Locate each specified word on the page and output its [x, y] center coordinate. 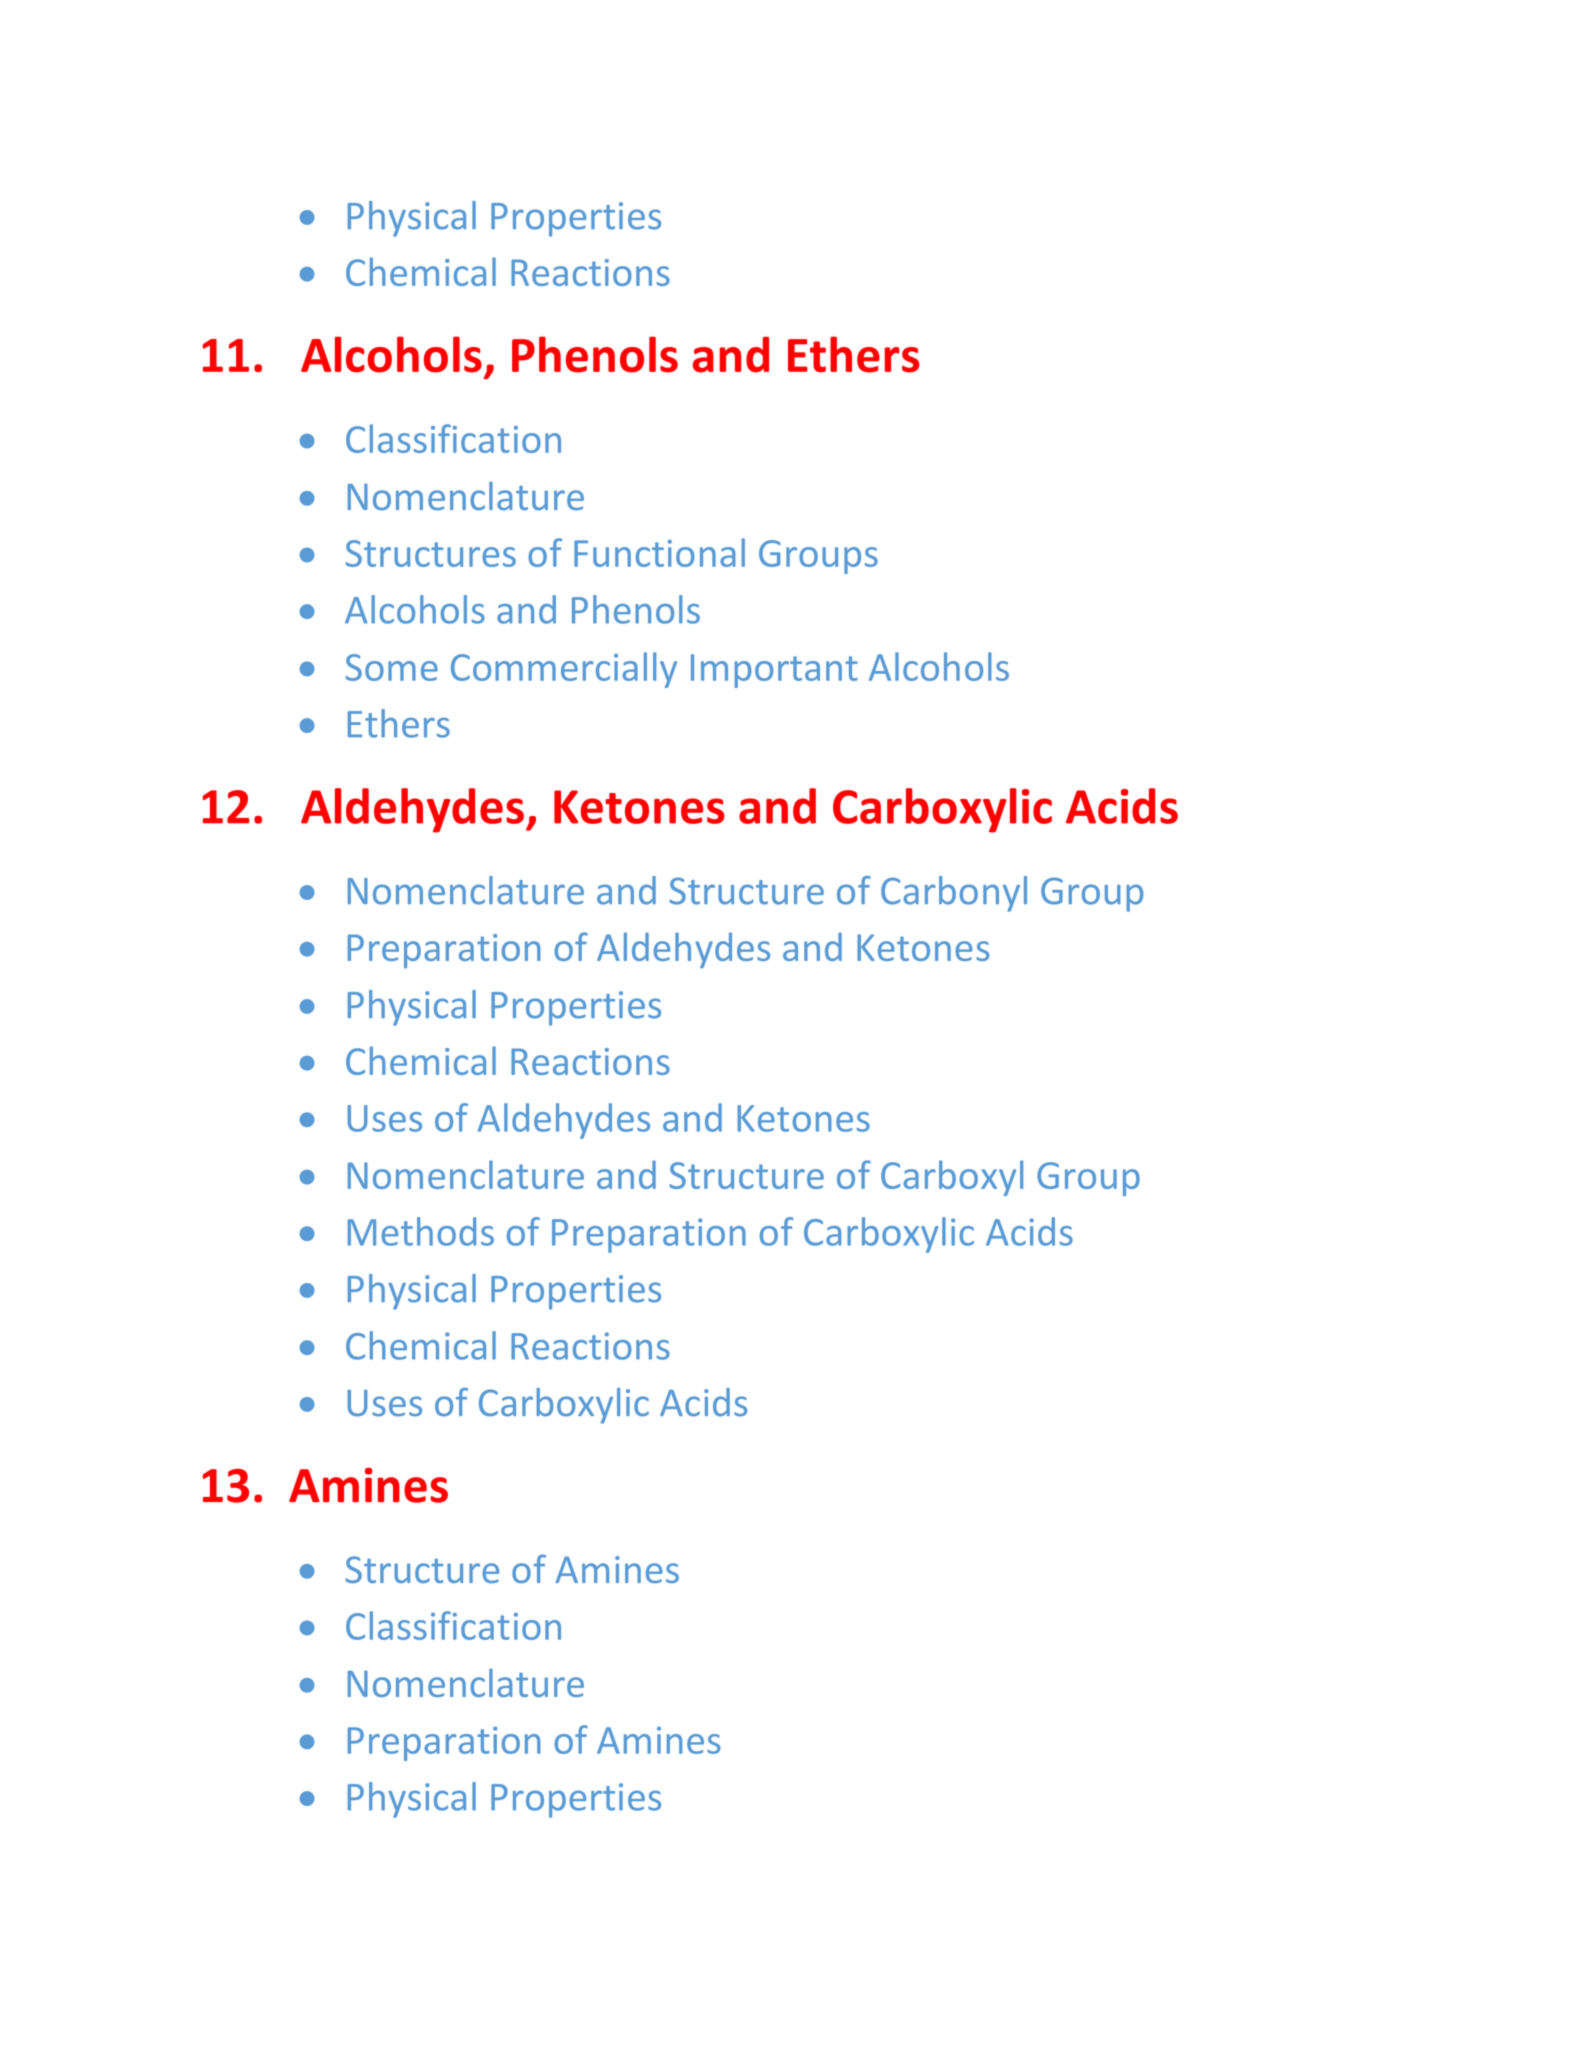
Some [392, 667]
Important [774, 671]
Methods [421, 1231]
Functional [659, 552]
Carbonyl [954, 894]
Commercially [564, 670]
